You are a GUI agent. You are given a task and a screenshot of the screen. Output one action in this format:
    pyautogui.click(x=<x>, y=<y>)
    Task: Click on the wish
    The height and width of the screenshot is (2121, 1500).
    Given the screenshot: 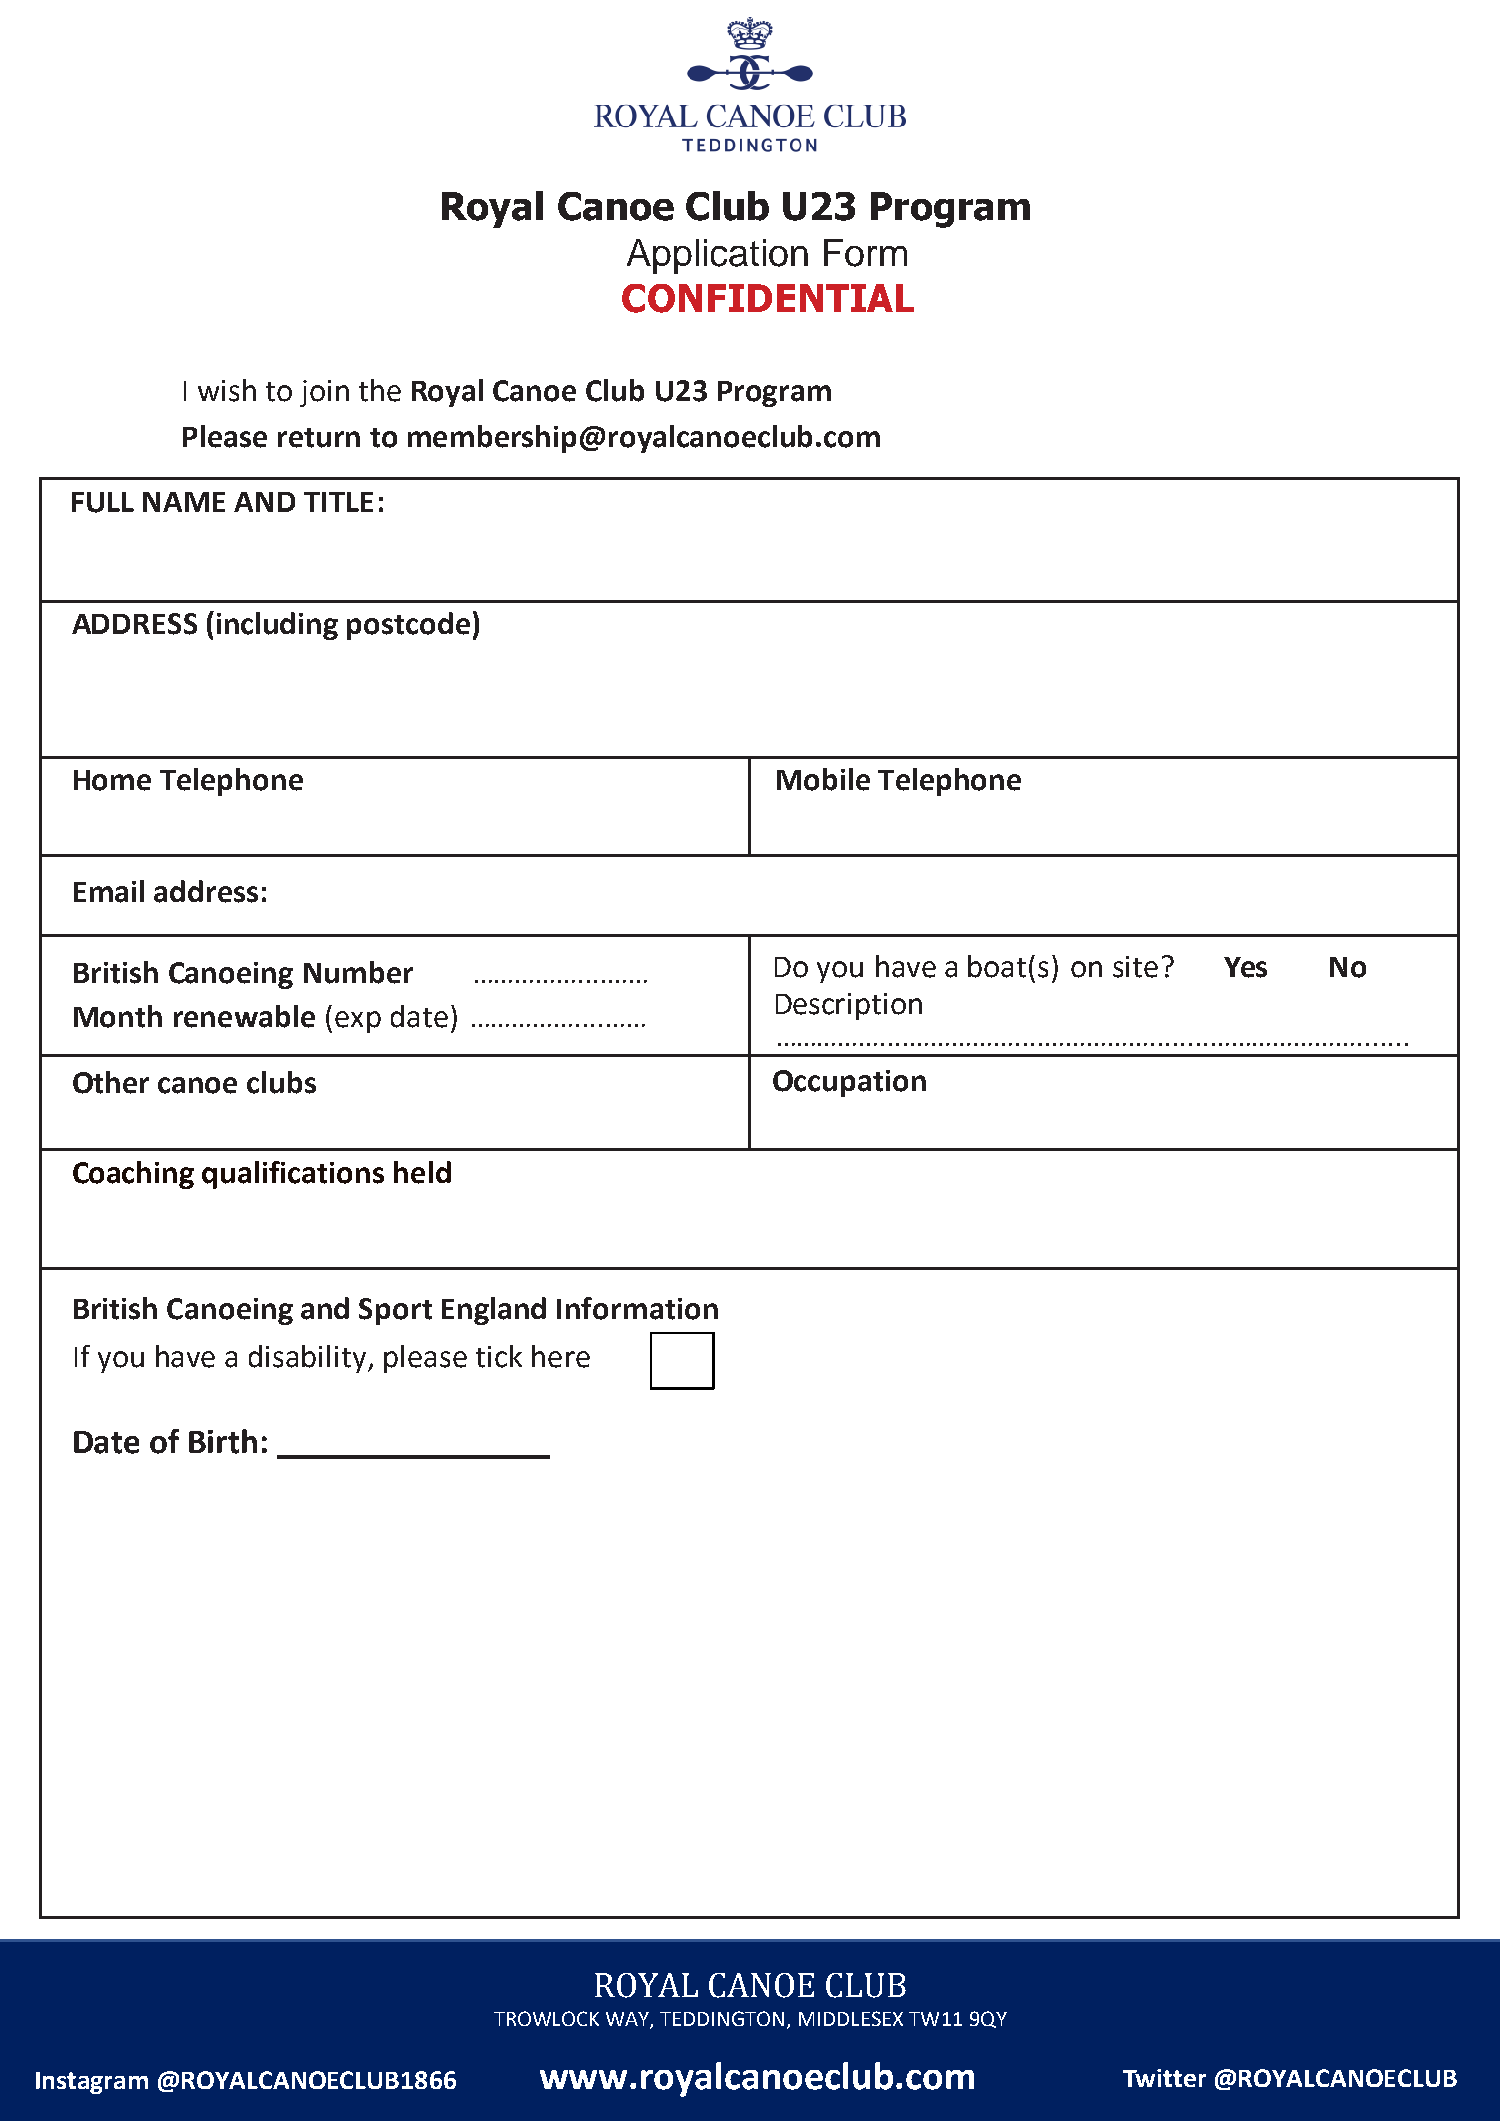 What is the action you would take?
    pyautogui.click(x=227, y=390)
